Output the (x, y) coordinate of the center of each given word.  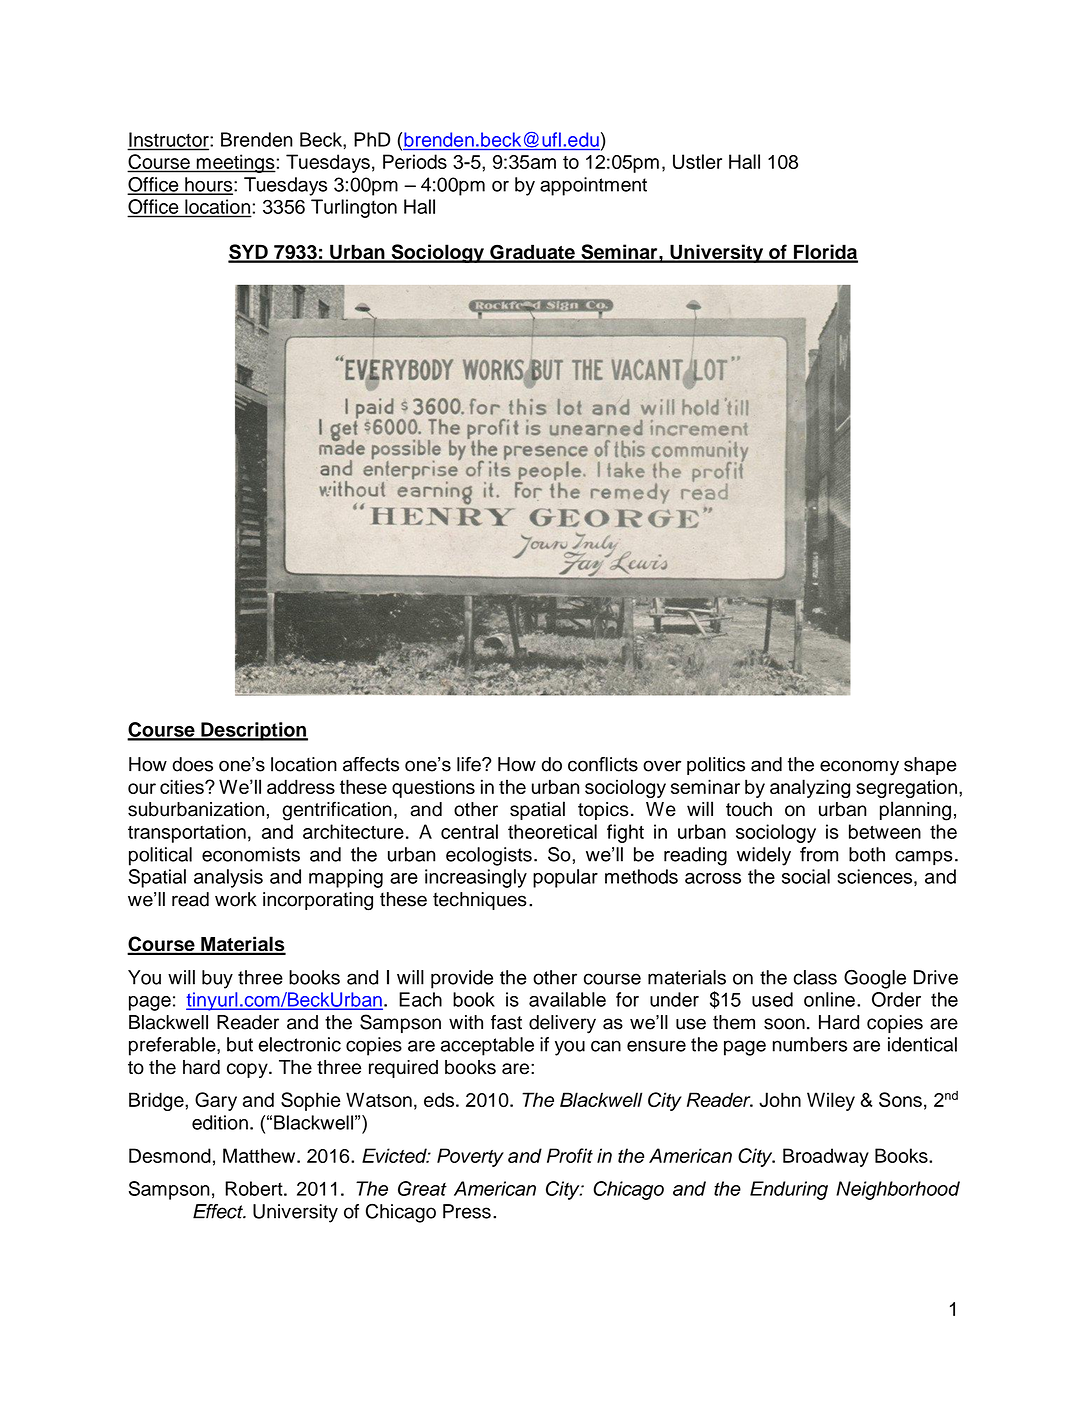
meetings (235, 163)
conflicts (603, 764)
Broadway (826, 1157)
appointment (593, 186)
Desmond (170, 1155)
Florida (825, 253)
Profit (570, 1155)
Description (253, 731)
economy (859, 768)
